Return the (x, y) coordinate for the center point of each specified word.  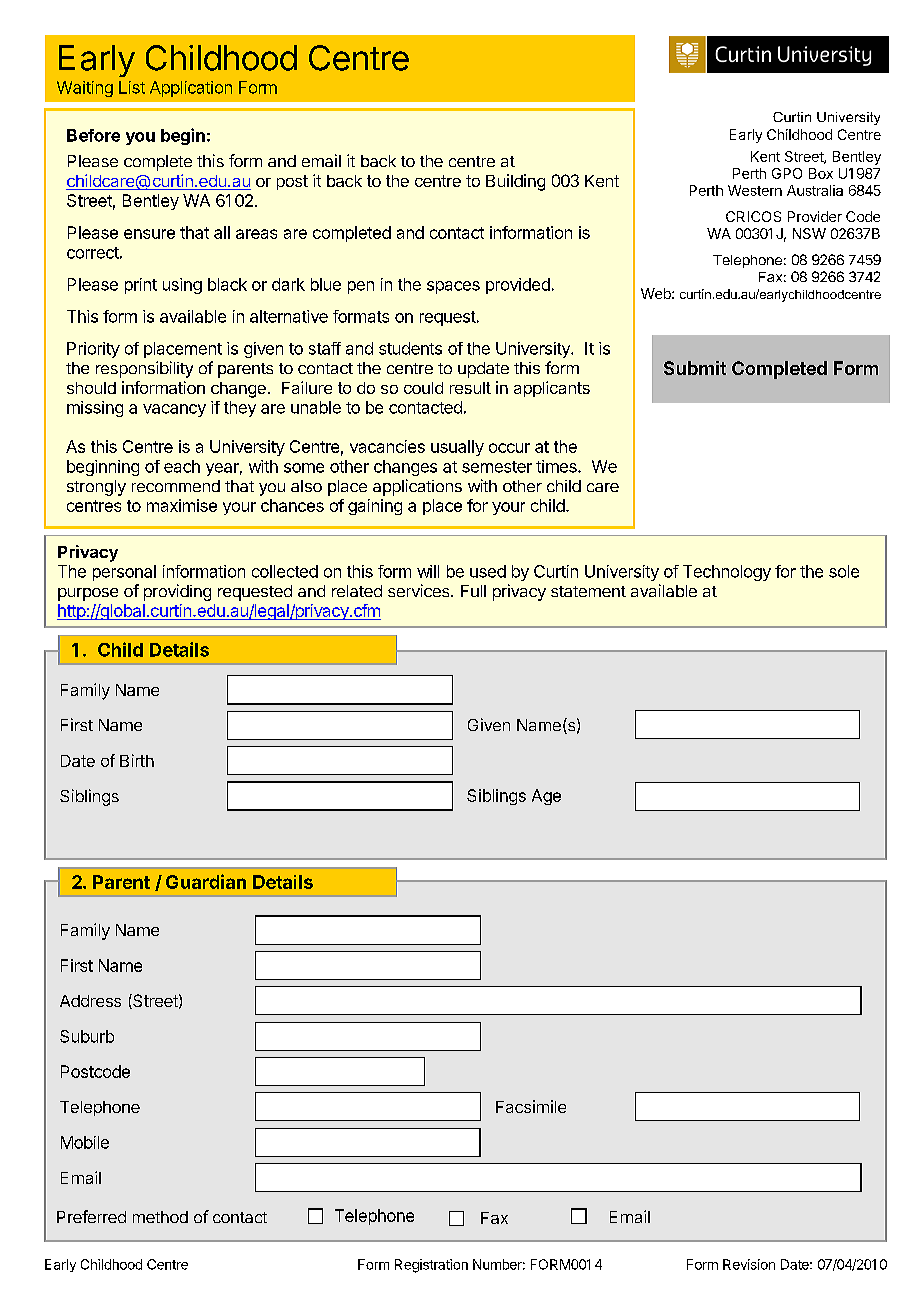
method (160, 1217)
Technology (727, 573)
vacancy (174, 410)
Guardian (206, 881)
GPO (787, 173)
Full (473, 591)
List (132, 87)
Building (515, 182)
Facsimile (531, 1106)
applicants (552, 389)
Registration (431, 1266)
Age (546, 797)
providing (177, 592)
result (470, 388)
